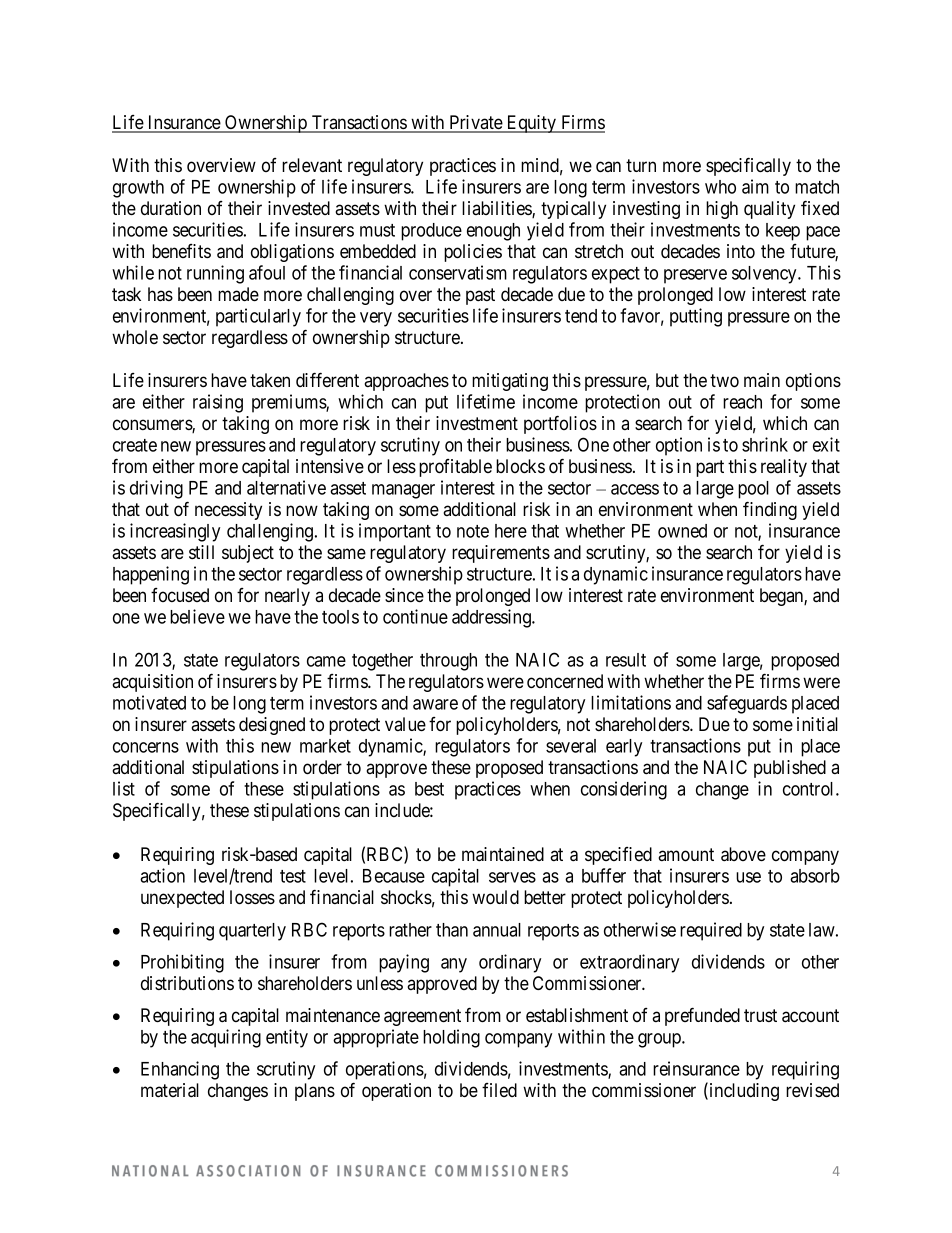  What do you see at coordinates (682, 531) in the image?
I see `owned` at bounding box center [682, 531].
